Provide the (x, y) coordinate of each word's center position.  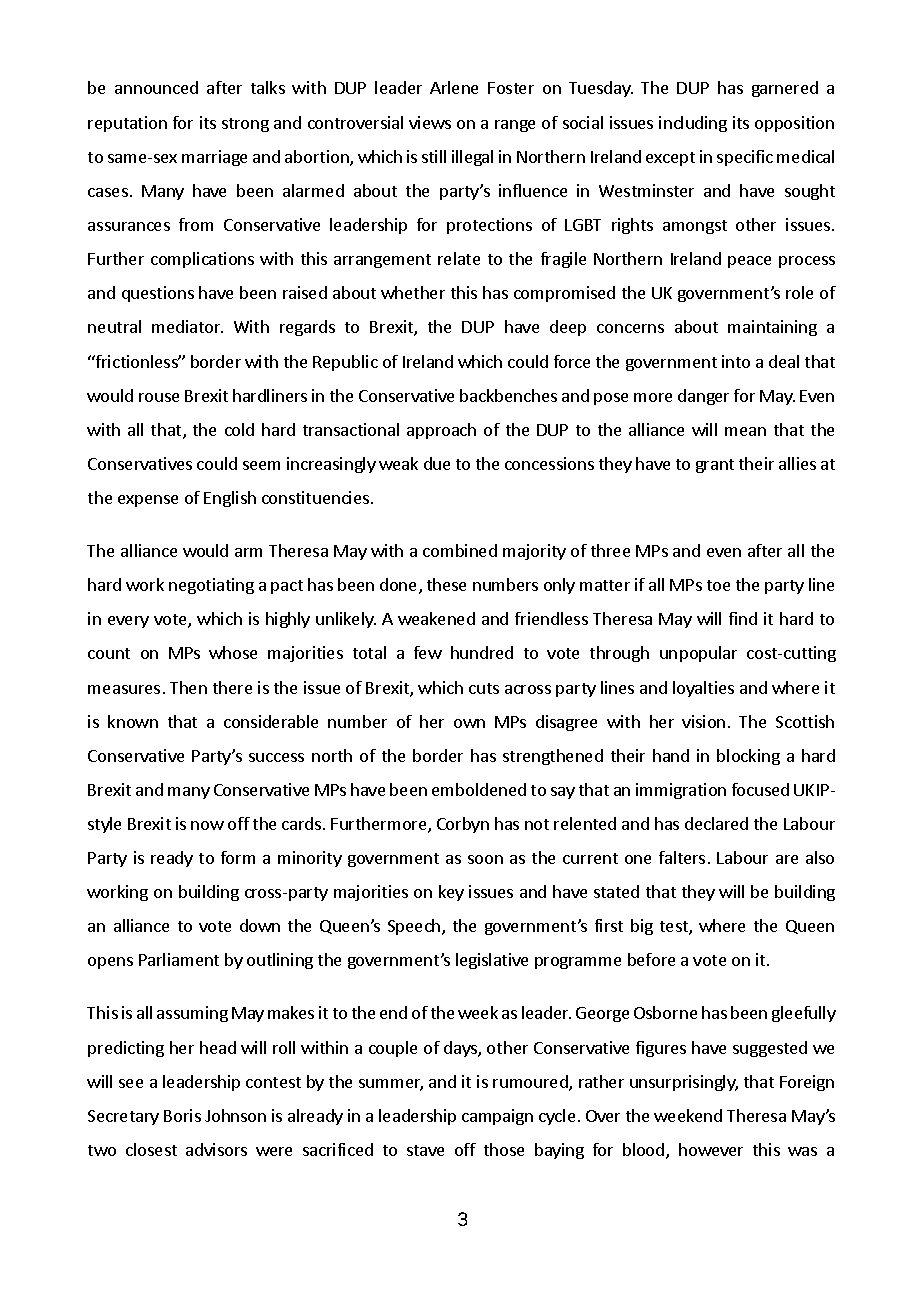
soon (485, 859)
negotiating (211, 586)
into (736, 361)
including (693, 124)
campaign (497, 1117)
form (238, 857)
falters (682, 857)
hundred (482, 652)
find (743, 618)
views (430, 122)
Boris (182, 1115)
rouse (159, 397)
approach (441, 431)
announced (156, 87)
